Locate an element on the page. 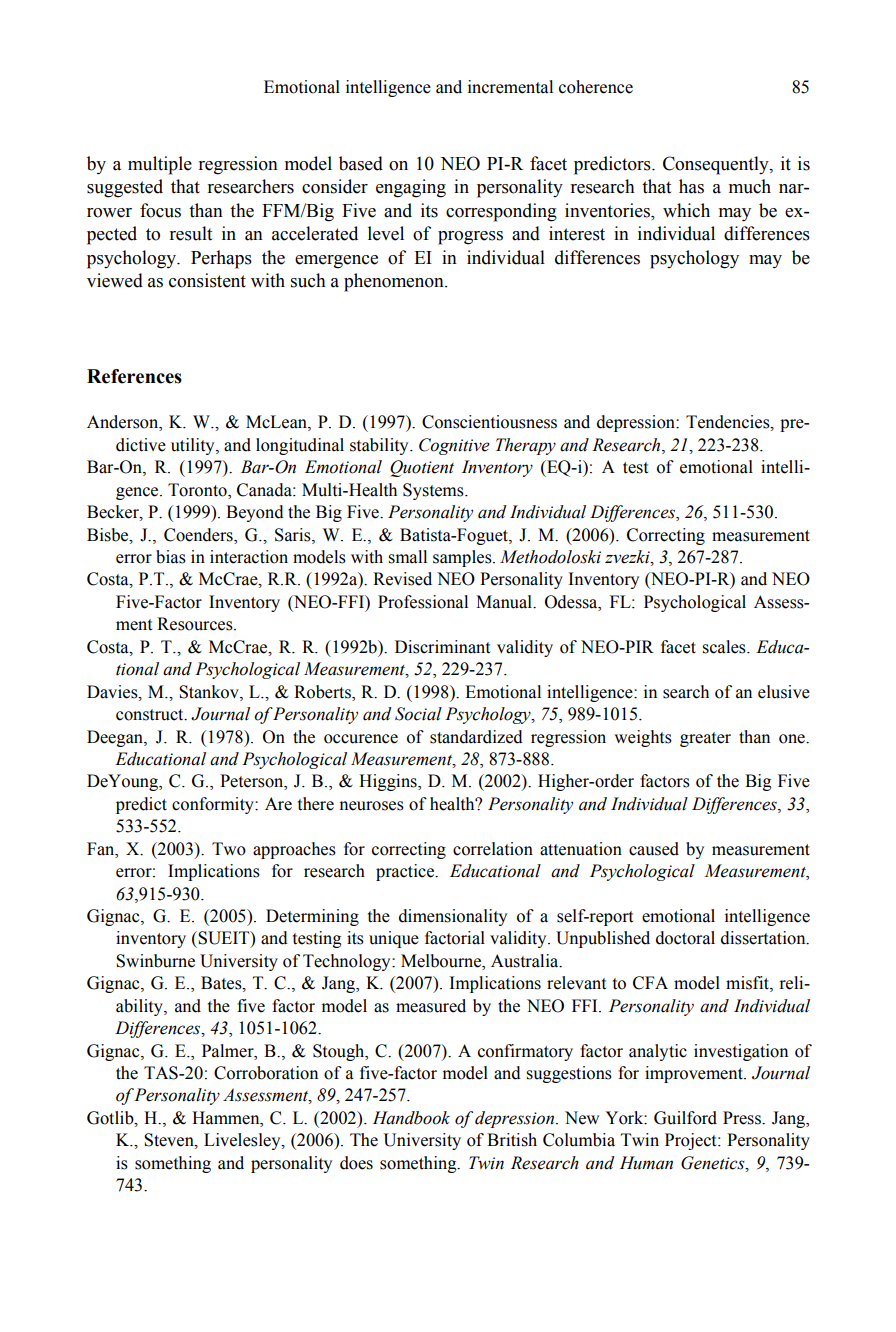 The width and height of the image is (896, 1332). scales is located at coordinates (725, 647).
